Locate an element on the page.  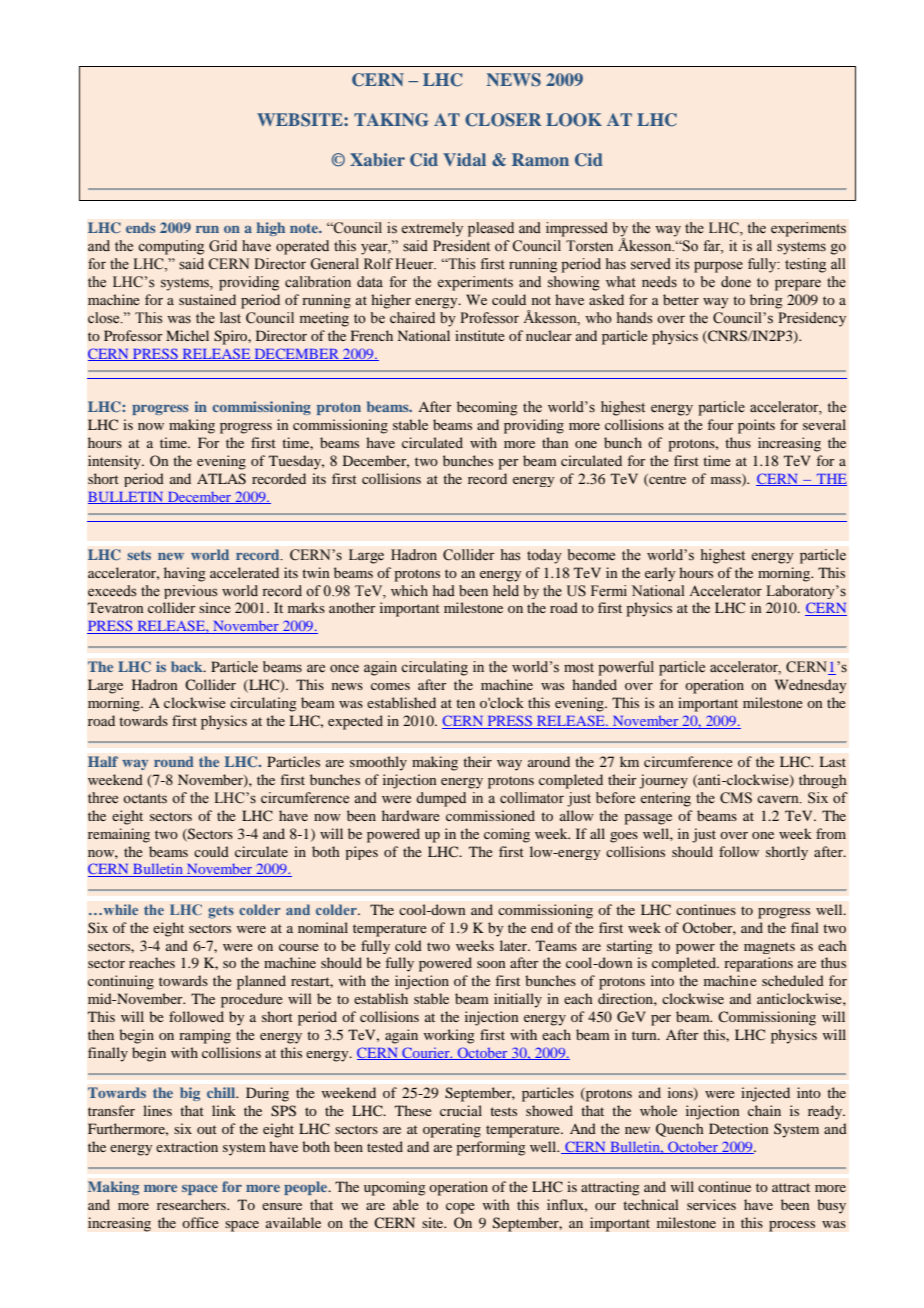
CMS is located at coordinates (736, 798).
